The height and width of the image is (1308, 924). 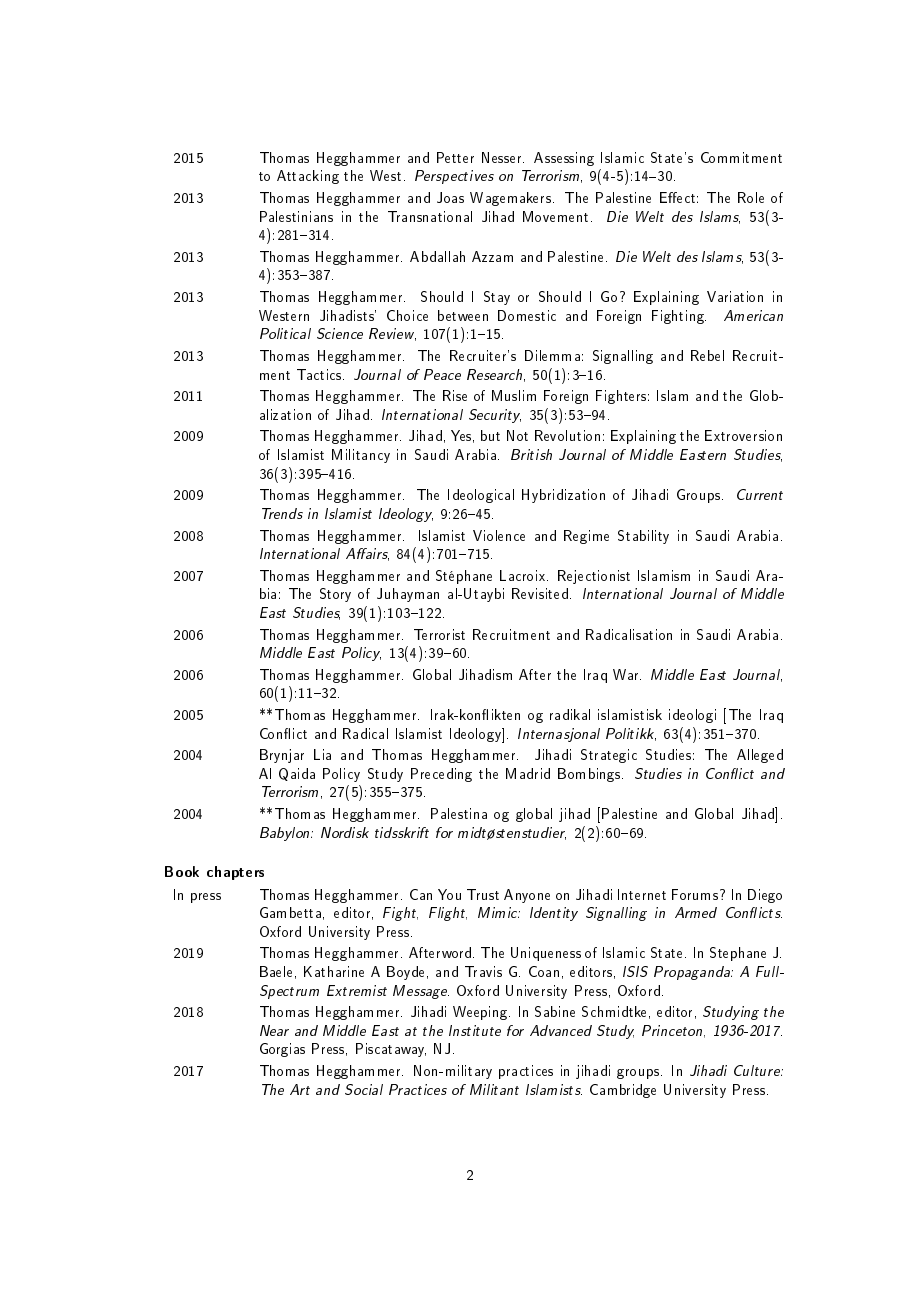 What do you see at coordinates (760, 494) in the image?
I see `Current` at bounding box center [760, 494].
